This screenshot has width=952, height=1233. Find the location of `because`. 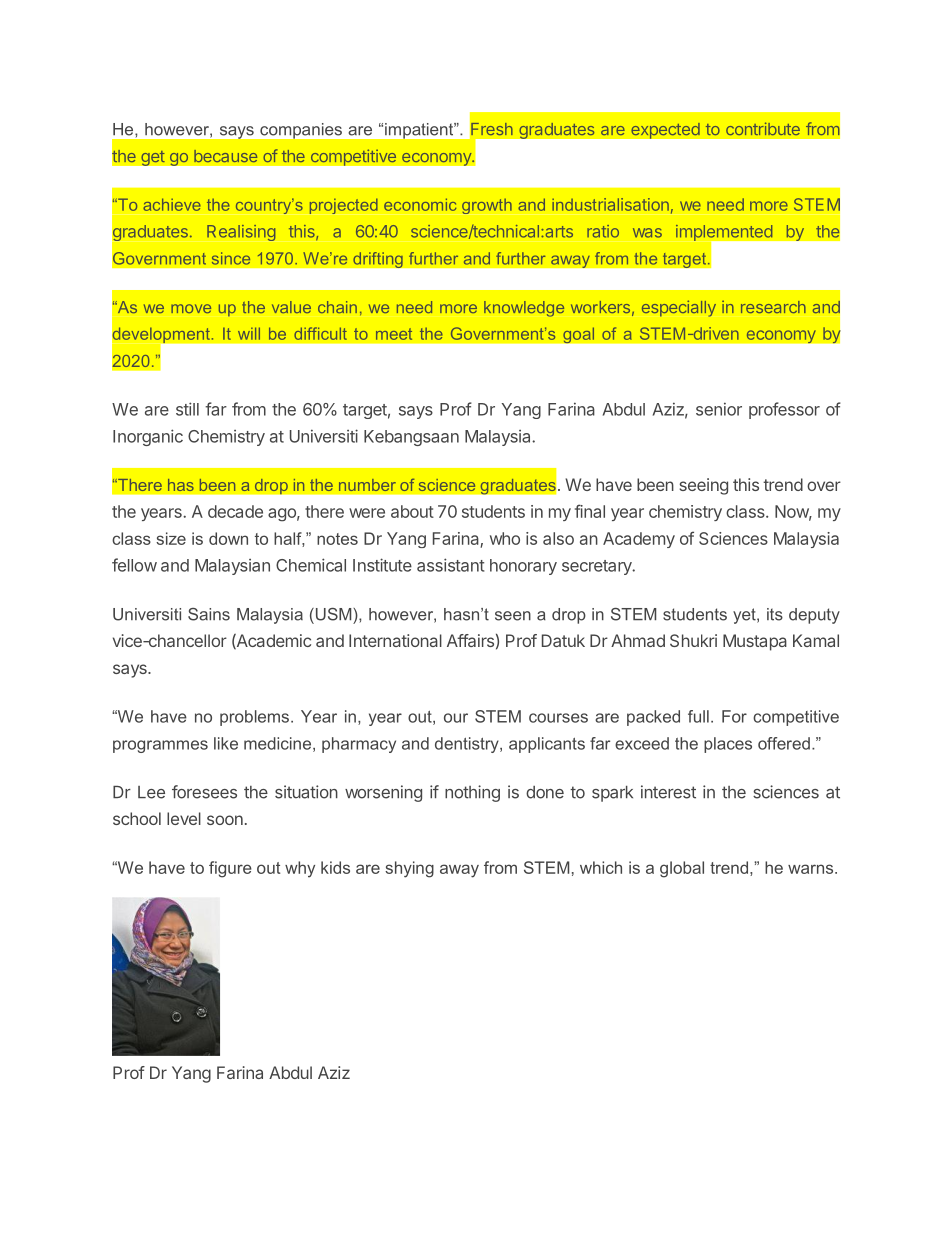

because is located at coordinates (225, 156).
